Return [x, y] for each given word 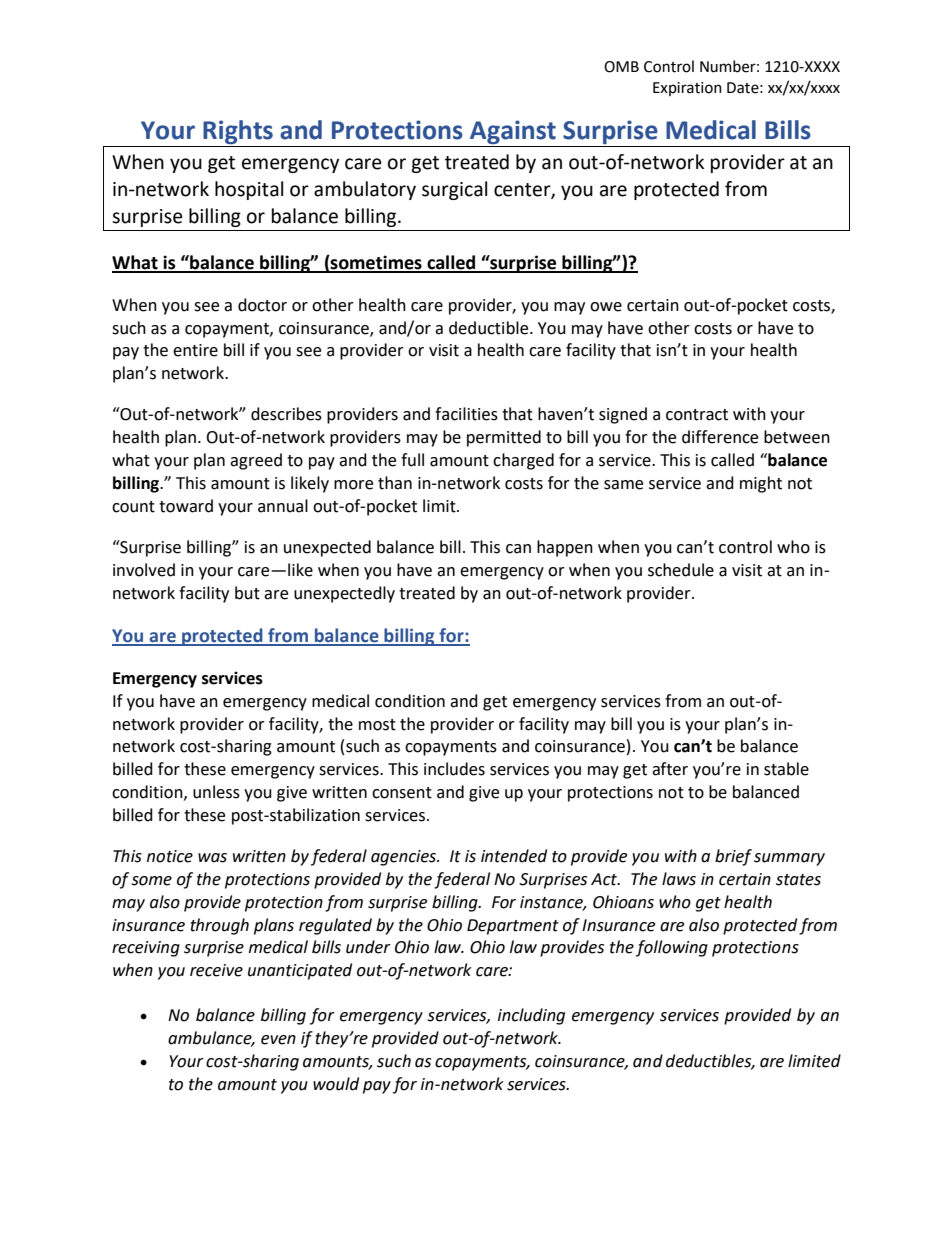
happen [565, 548]
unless [216, 792]
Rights [238, 132]
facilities [466, 414]
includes [454, 769]
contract [697, 415]
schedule [681, 570]
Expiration [687, 89]
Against [513, 132]
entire [195, 350]
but [247, 593]
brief [733, 857]
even [278, 1040]
